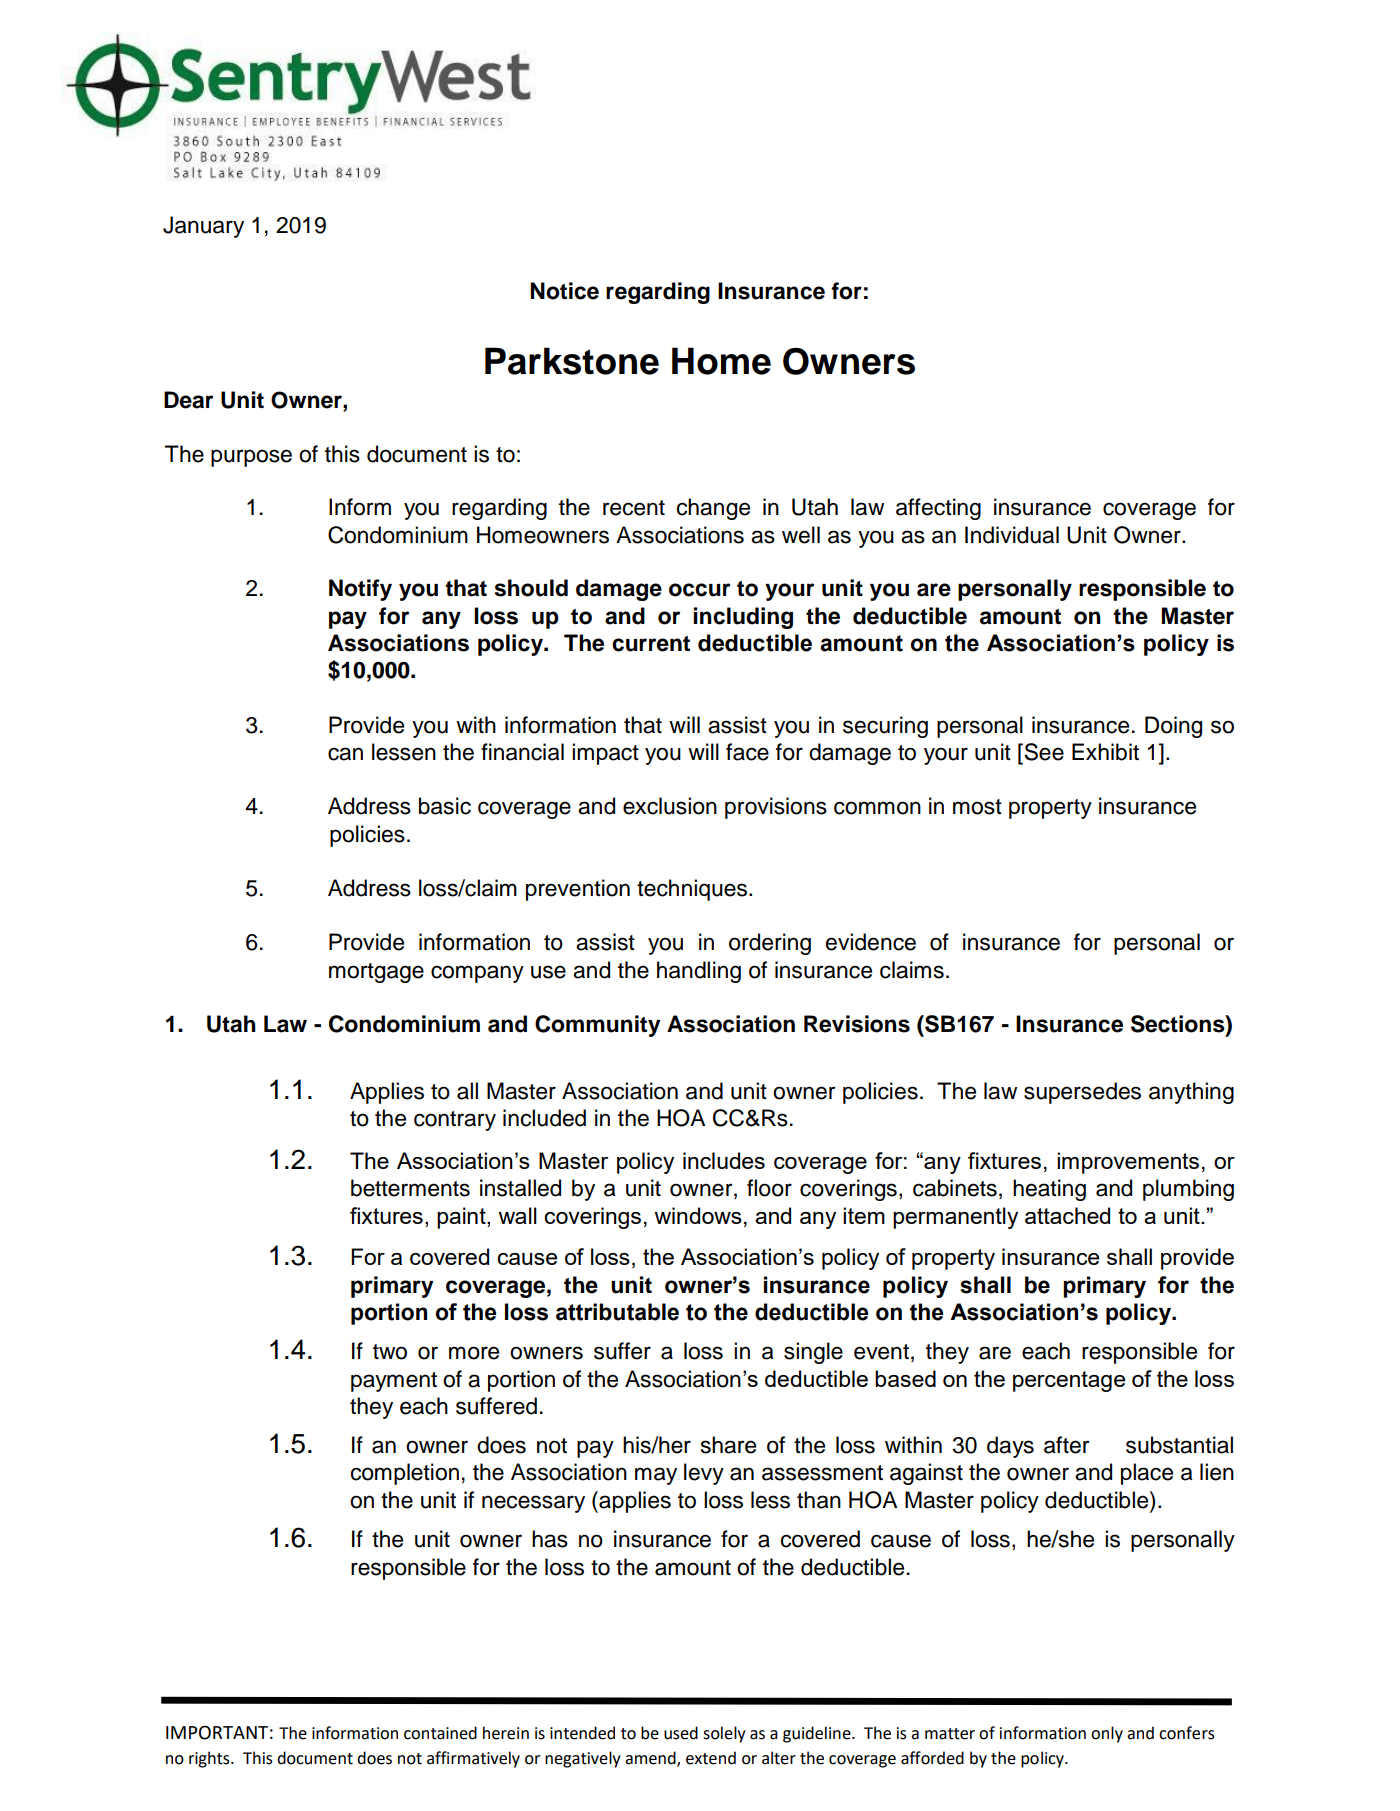  I want to click on affecting, so click(938, 509).
